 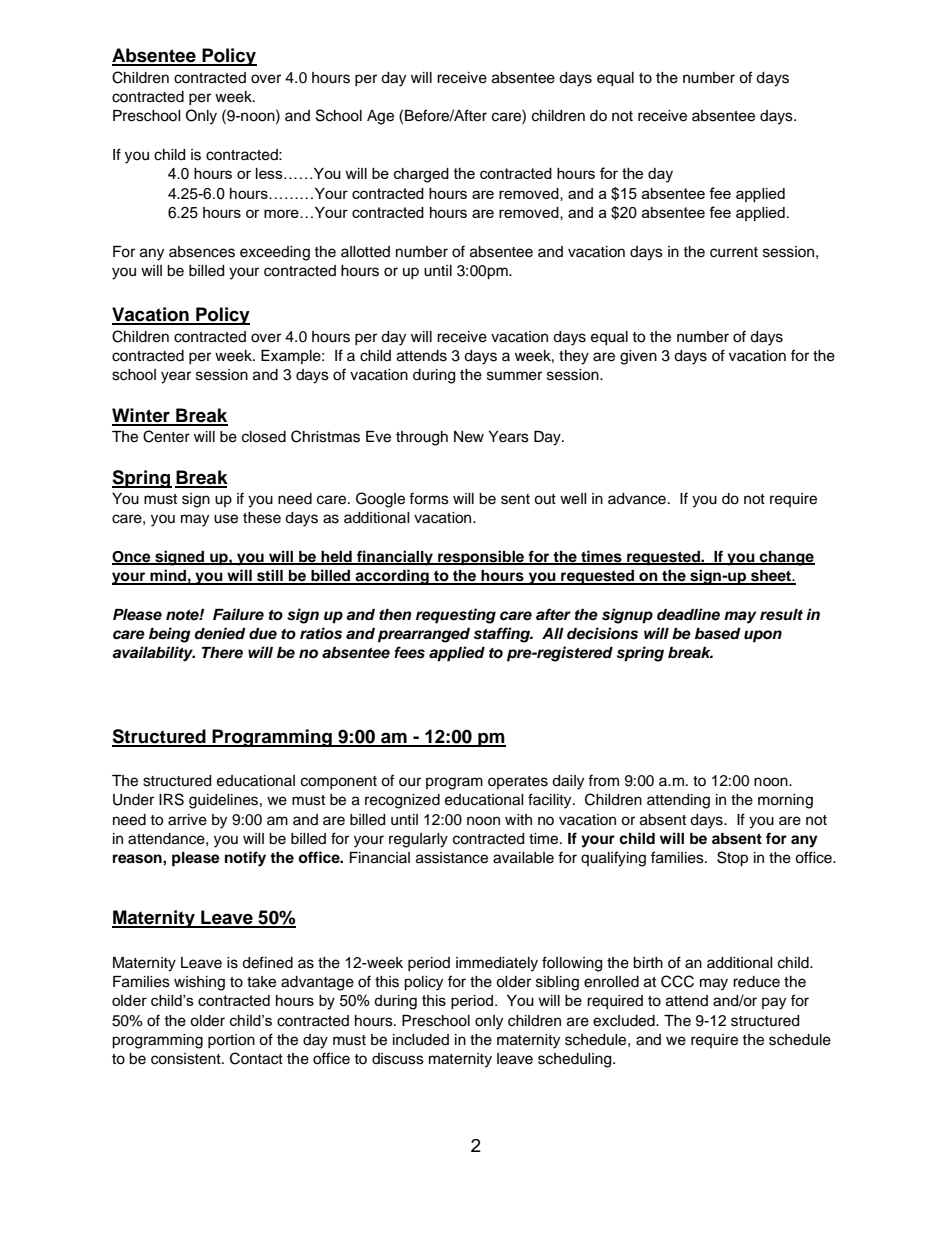 What do you see at coordinates (456, 616) in the image?
I see `requesting` at bounding box center [456, 616].
